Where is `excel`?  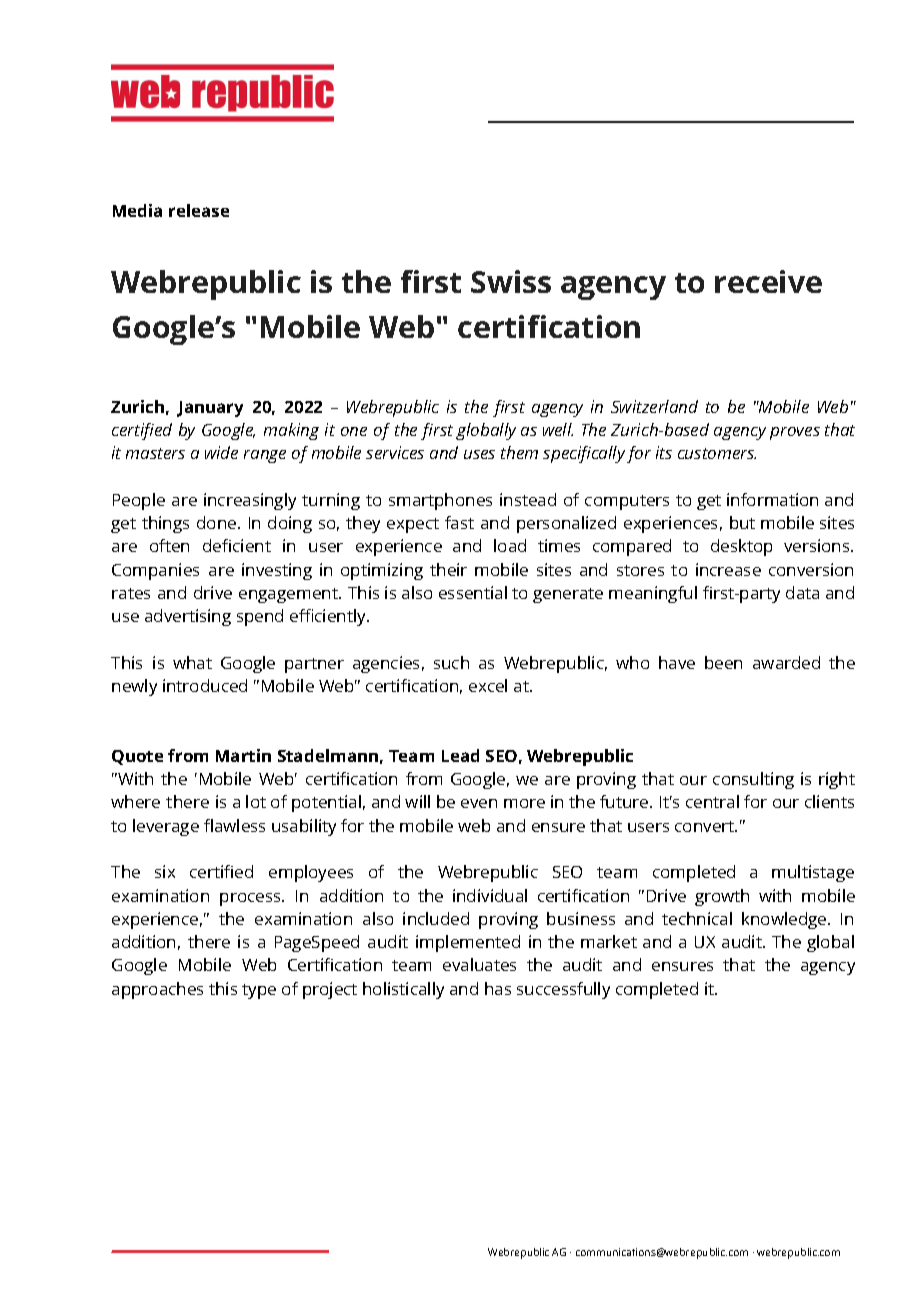
excel is located at coordinates (488, 685).
